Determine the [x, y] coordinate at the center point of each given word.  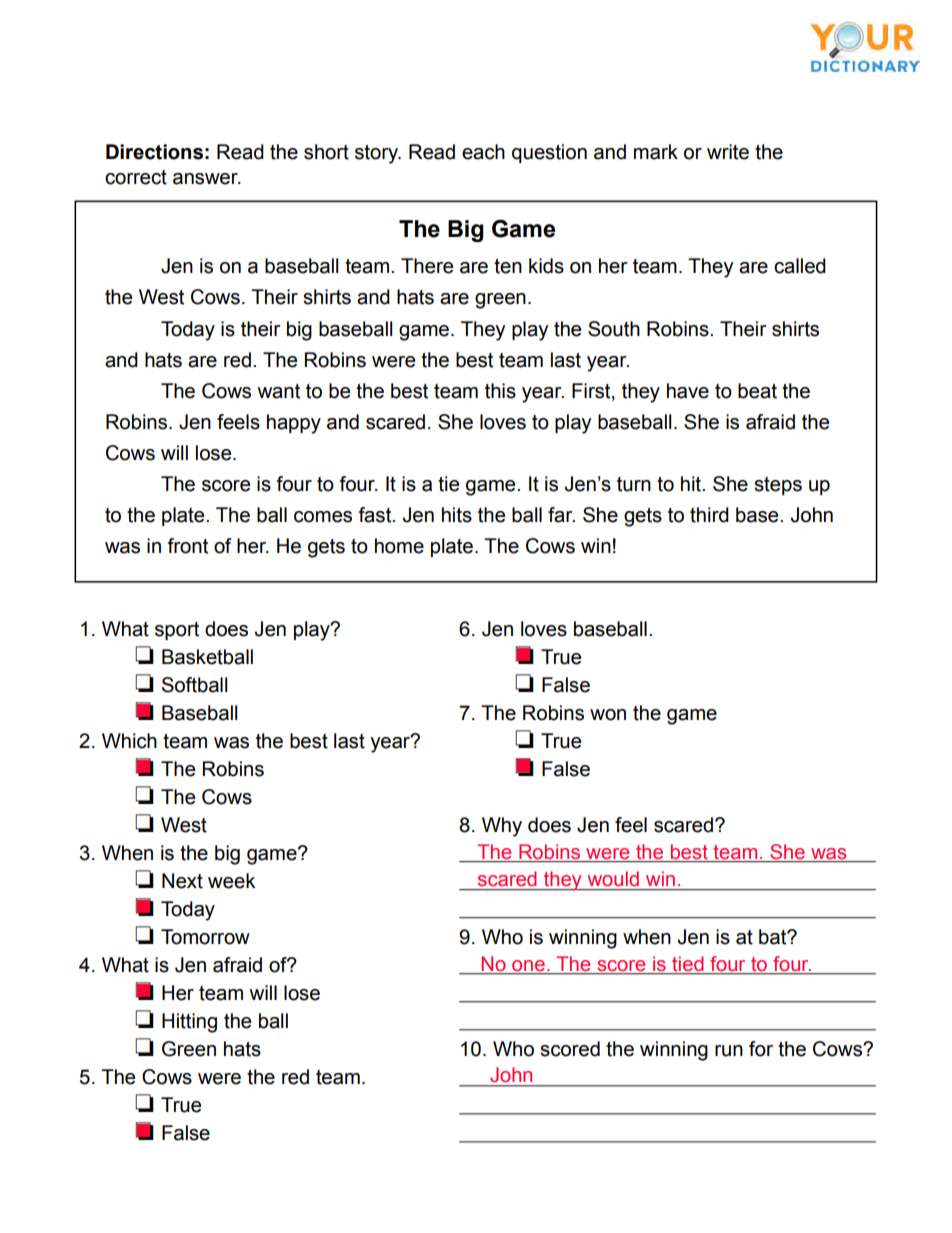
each [483, 152]
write [728, 152]
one [528, 967]
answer [206, 179]
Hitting [189, 1023]
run [729, 1051]
